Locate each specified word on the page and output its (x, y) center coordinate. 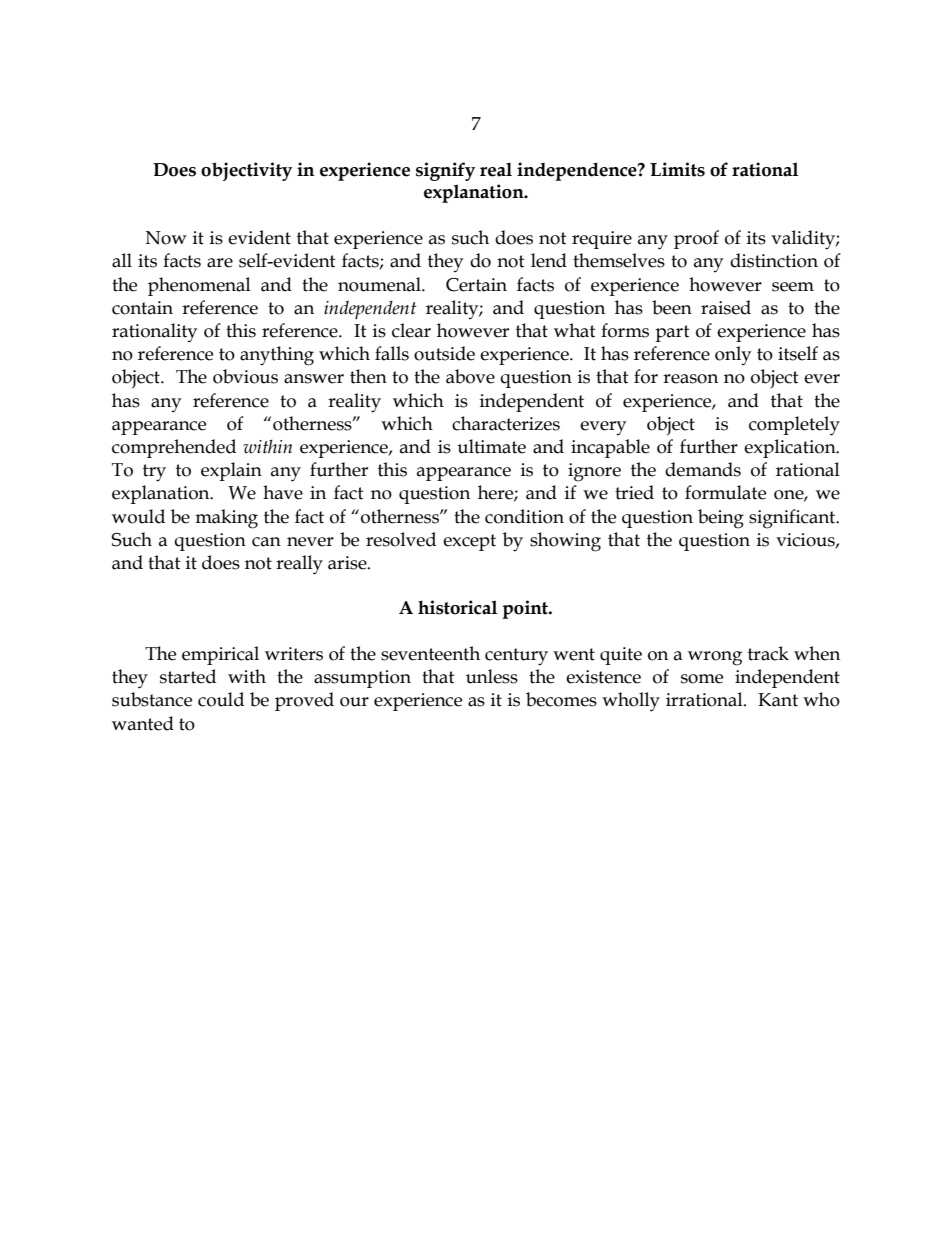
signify (445, 171)
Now (166, 238)
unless (492, 676)
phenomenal (199, 286)
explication (791, 448)
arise (348, 563)
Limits (677, 169)
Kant (778, 700)
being (721, 519)
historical (457, 607)
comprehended (174, 448)
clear (411, 330)
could (221, 699)
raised (726, 307)
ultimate (491, 446)
